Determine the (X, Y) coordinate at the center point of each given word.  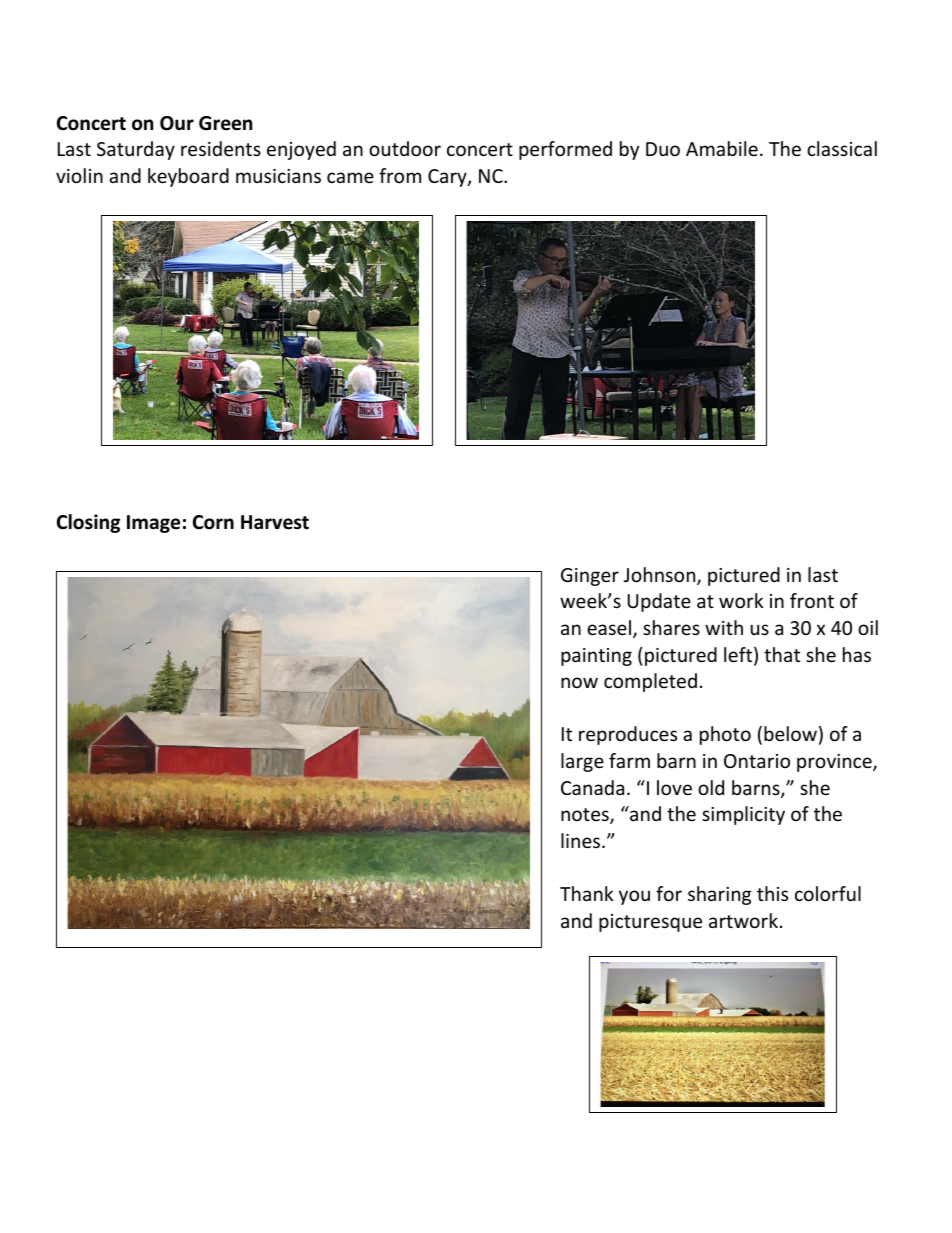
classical (842, 148)
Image (153, 524)
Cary (448, 178)
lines (582, 840)
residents (221, 148)
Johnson (661, 576)
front (812, 600)
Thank (586, 893)
